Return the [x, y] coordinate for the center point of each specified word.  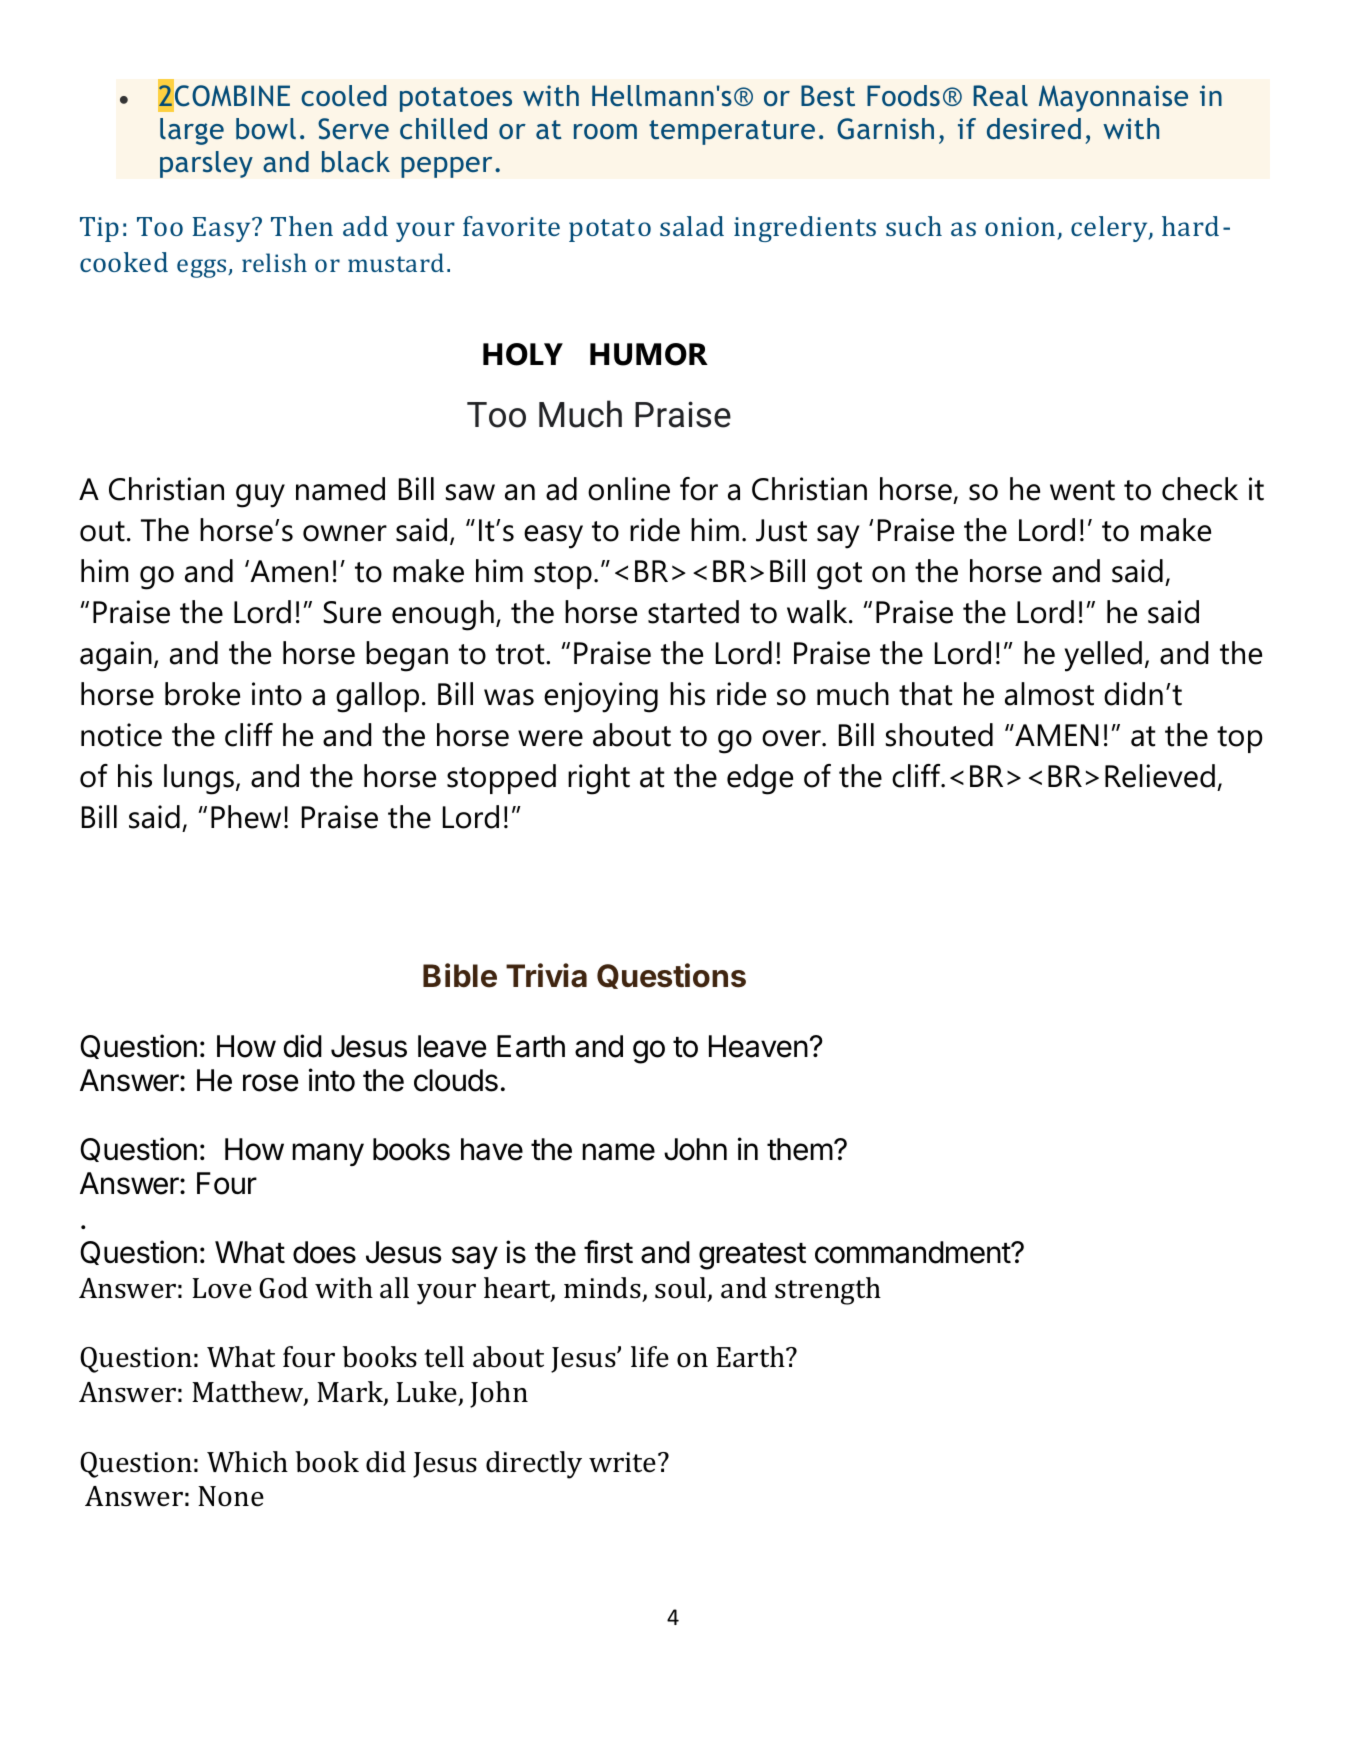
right [599, 779]
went [1082, 490]
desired [1034, 128]
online [629, 489]
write [624, 1462]
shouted [939, 735]
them [800, 1149]
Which [247, 1462]
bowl [266, 128]
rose [270, 1083]
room [605, 131]
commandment [913, 1252]
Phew [246, 817]
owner [345, 533]
